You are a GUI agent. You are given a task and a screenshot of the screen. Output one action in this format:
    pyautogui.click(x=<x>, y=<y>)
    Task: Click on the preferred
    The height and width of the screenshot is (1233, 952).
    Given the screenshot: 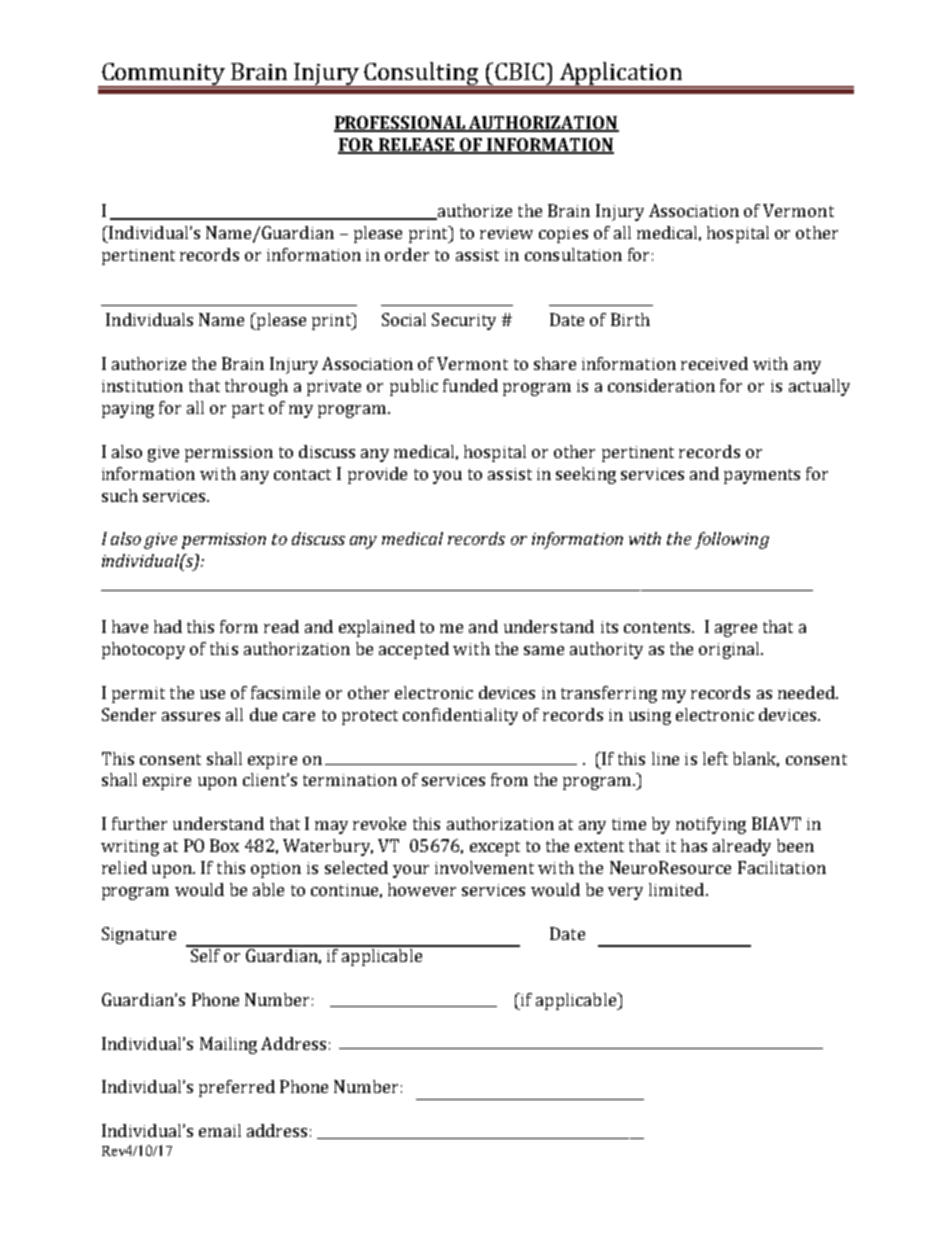 What is the action you would take?
    pyautogui.click(x=237, y=1088)
